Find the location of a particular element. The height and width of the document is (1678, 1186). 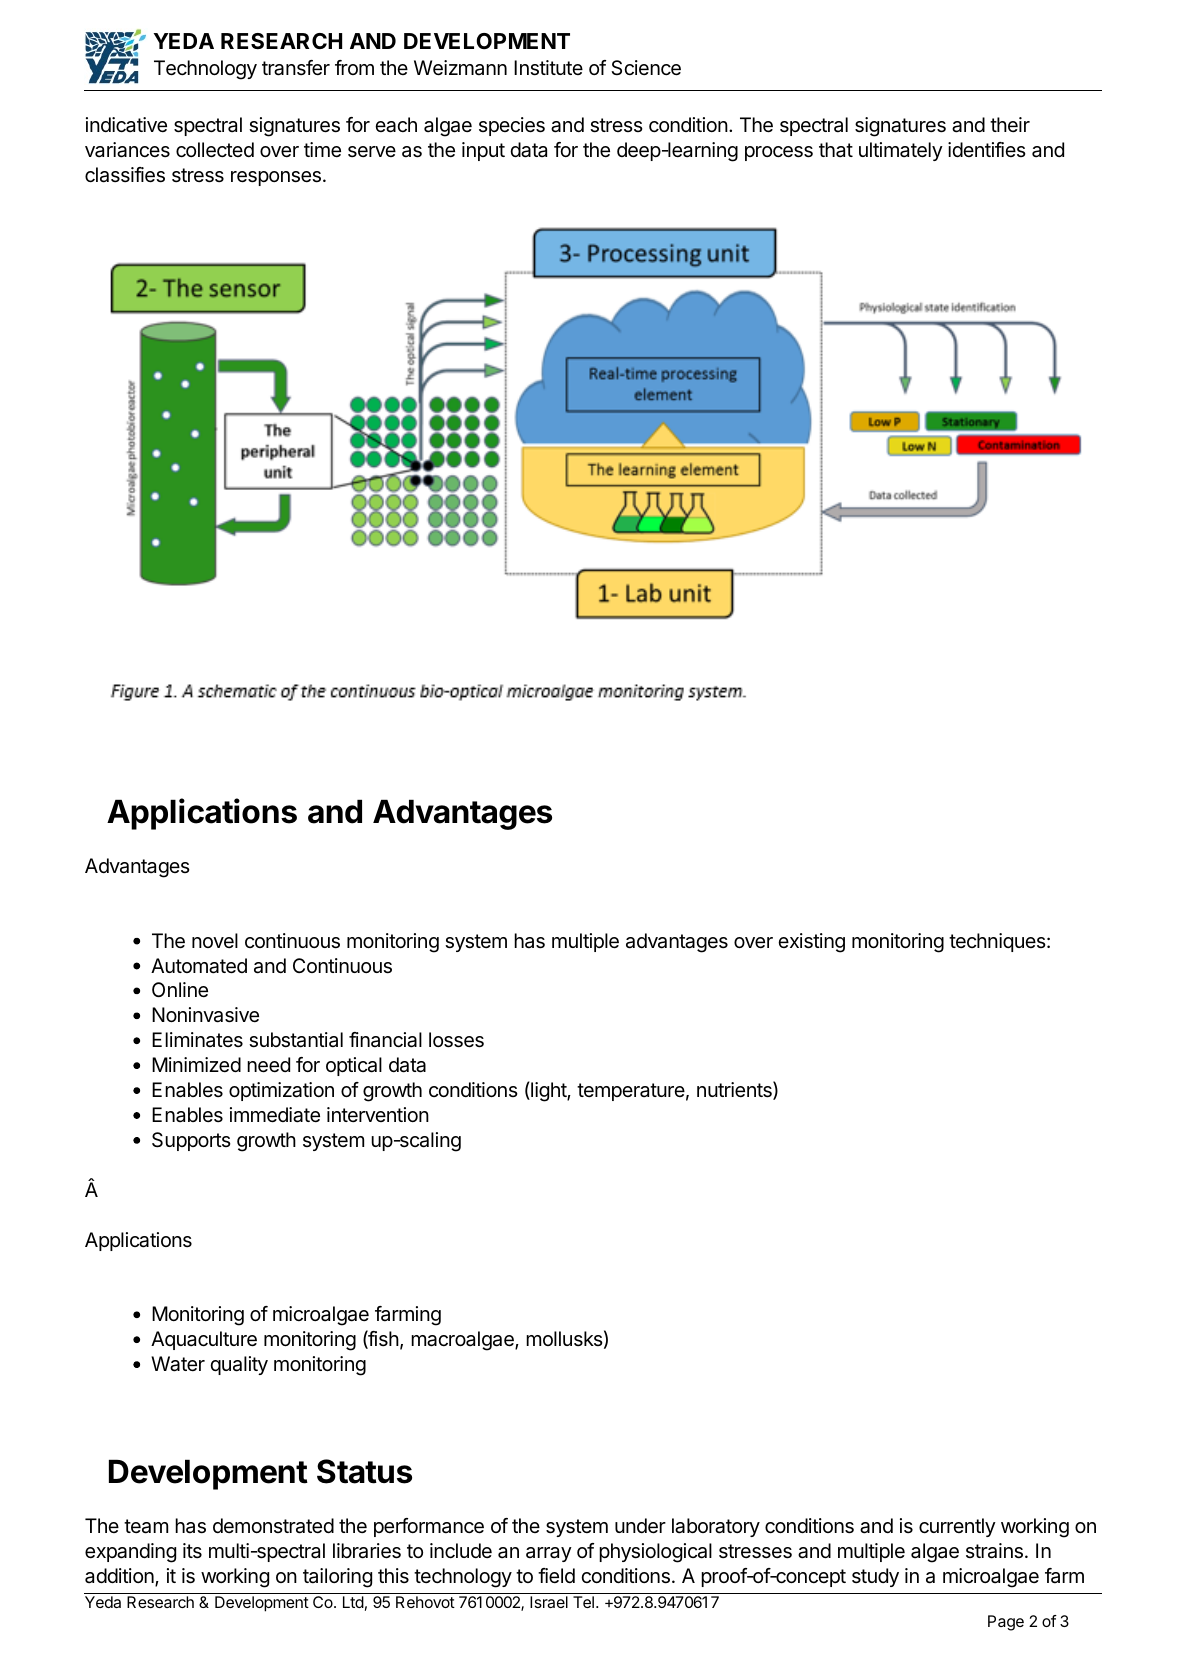

light is located at coordinates (548, 1091).
